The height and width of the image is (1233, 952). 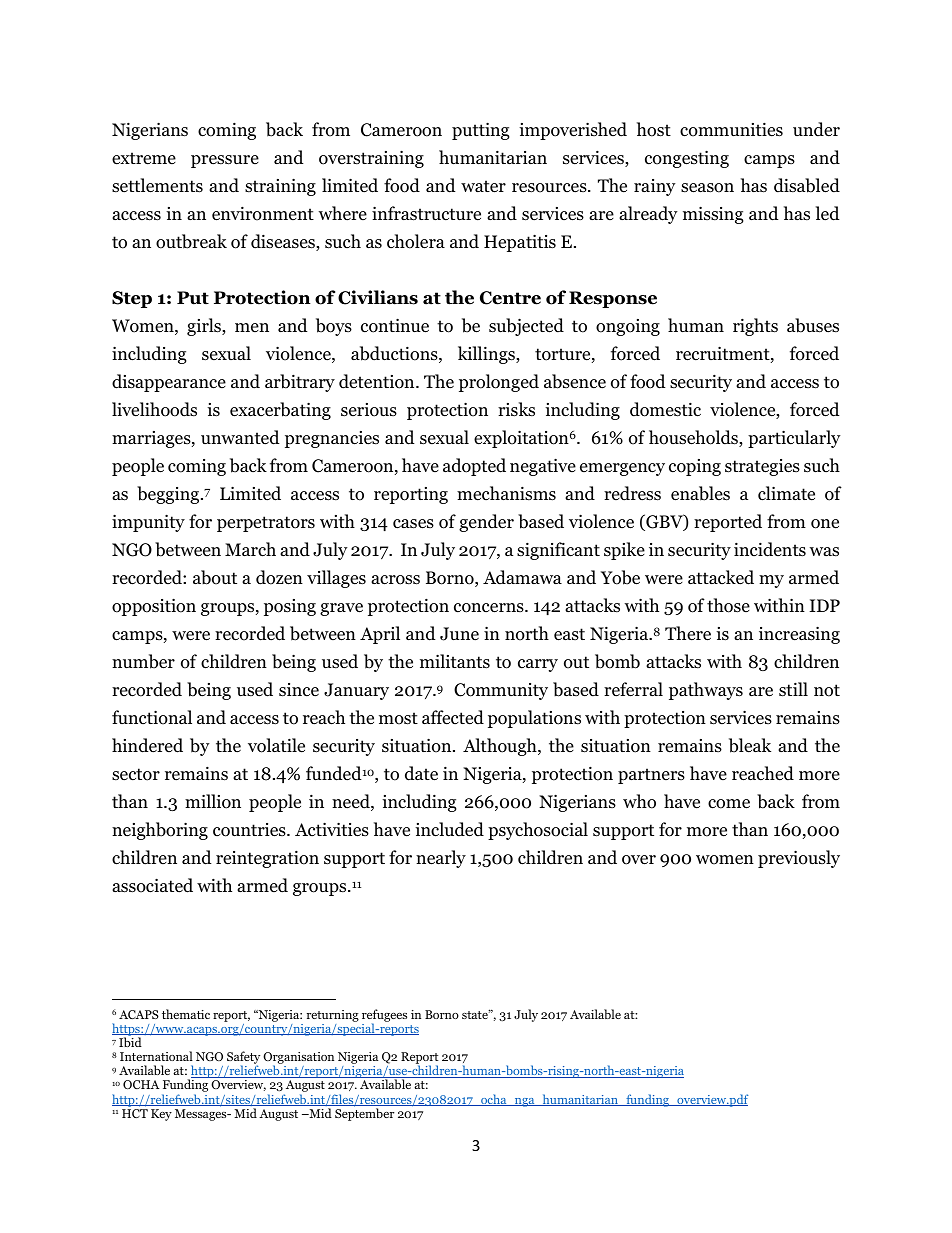 What do you see at coordinates (225, 161) in the image?
I see `pressure` at bounding box center [225, 161].
